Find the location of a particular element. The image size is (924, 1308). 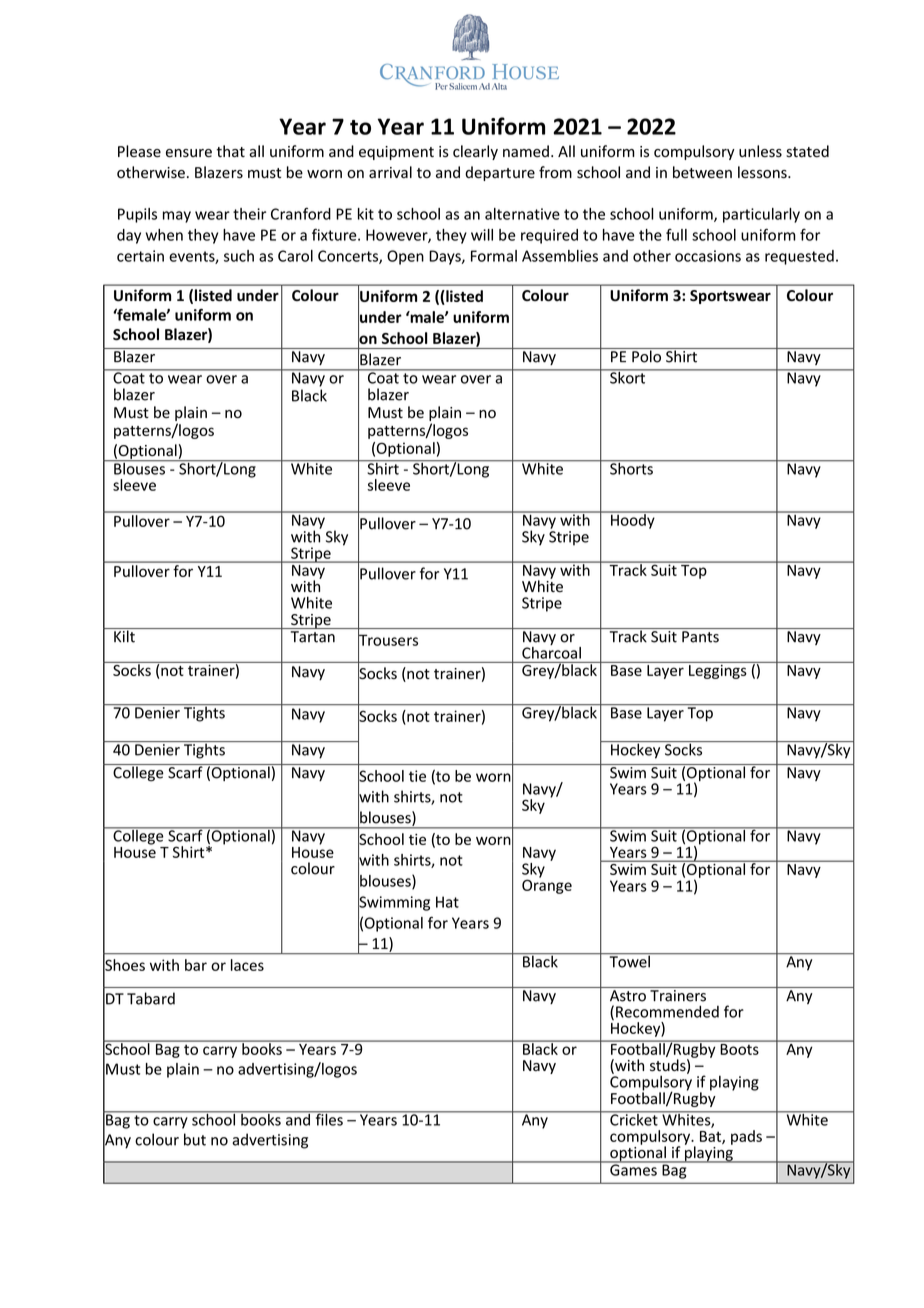

laces is located at coordinates (247, 965).
